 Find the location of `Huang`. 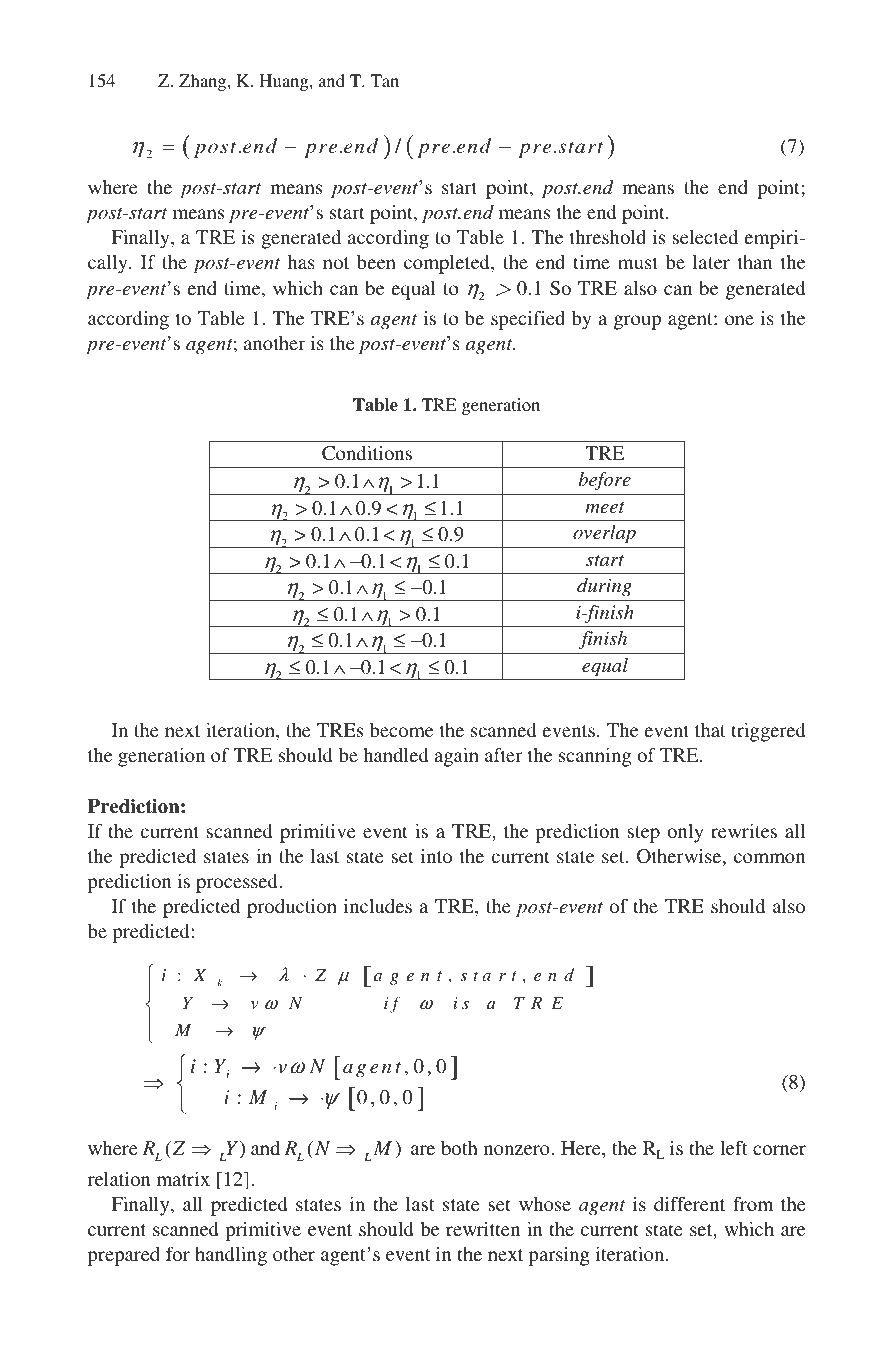

Huang is located at coordinates (285, 82).
